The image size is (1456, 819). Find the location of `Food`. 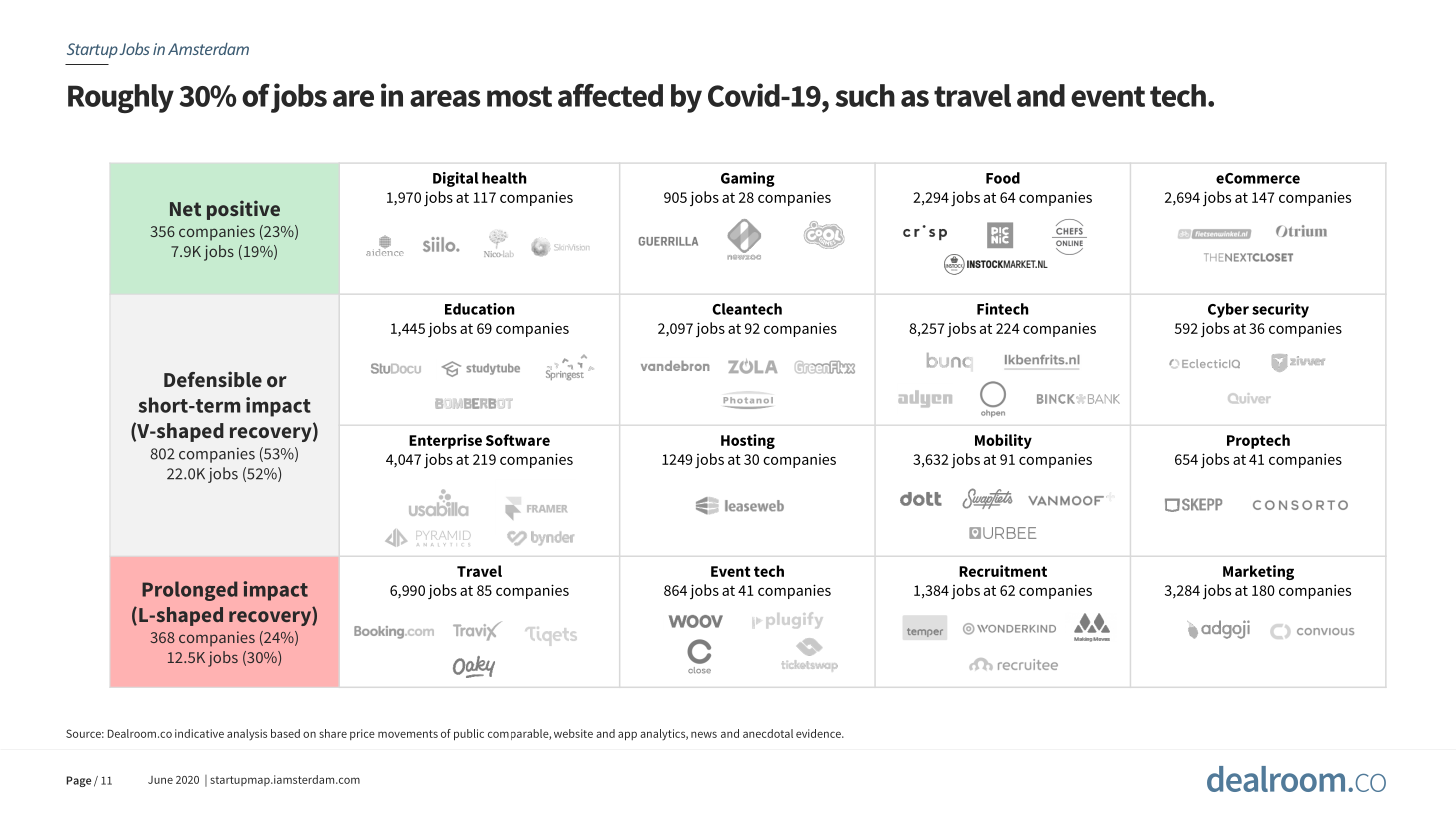

Food is located at coordinates (1003, 178).
